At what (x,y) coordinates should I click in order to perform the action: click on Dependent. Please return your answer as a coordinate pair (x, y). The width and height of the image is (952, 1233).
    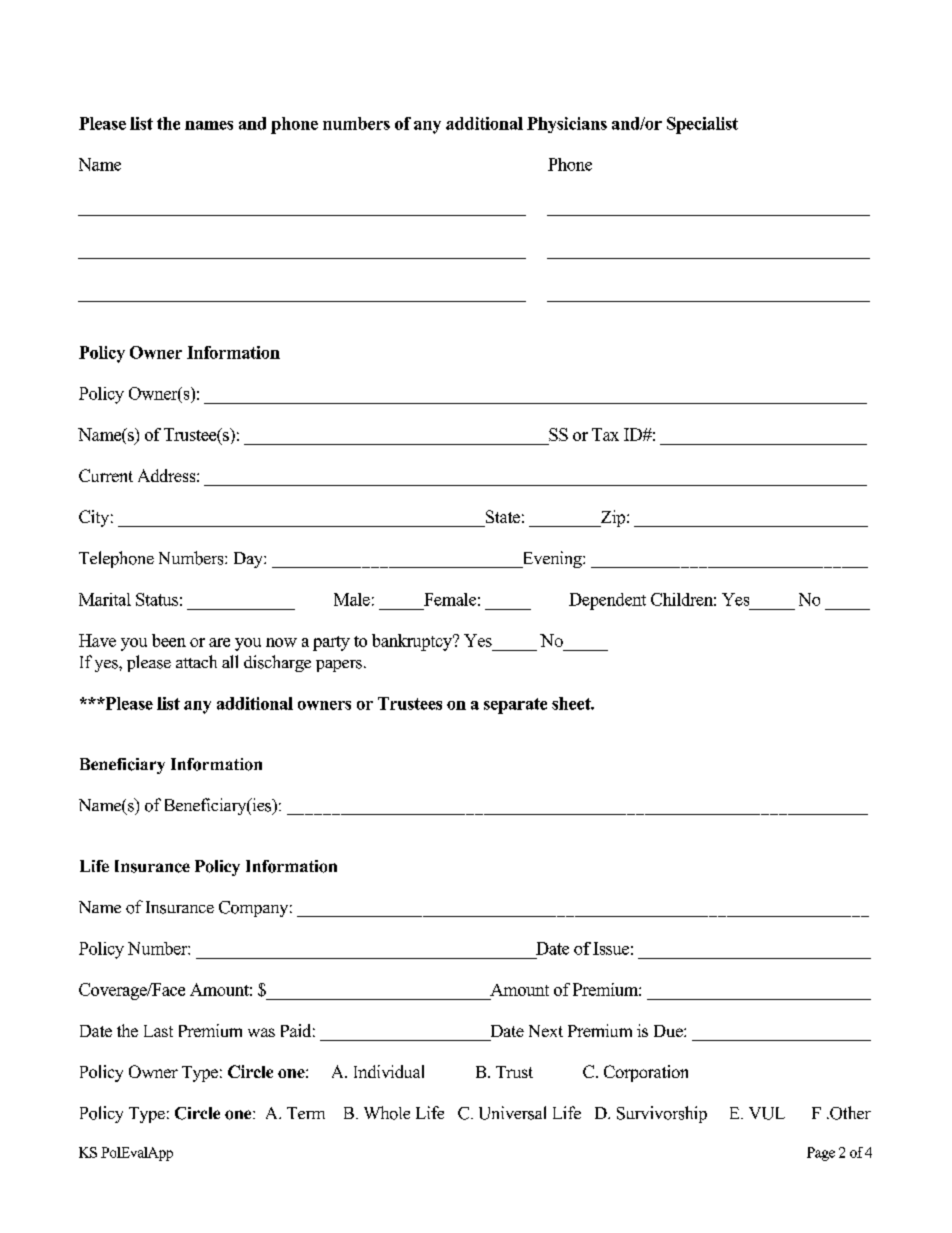
    Looking at the image, I should click on (607, 601).
